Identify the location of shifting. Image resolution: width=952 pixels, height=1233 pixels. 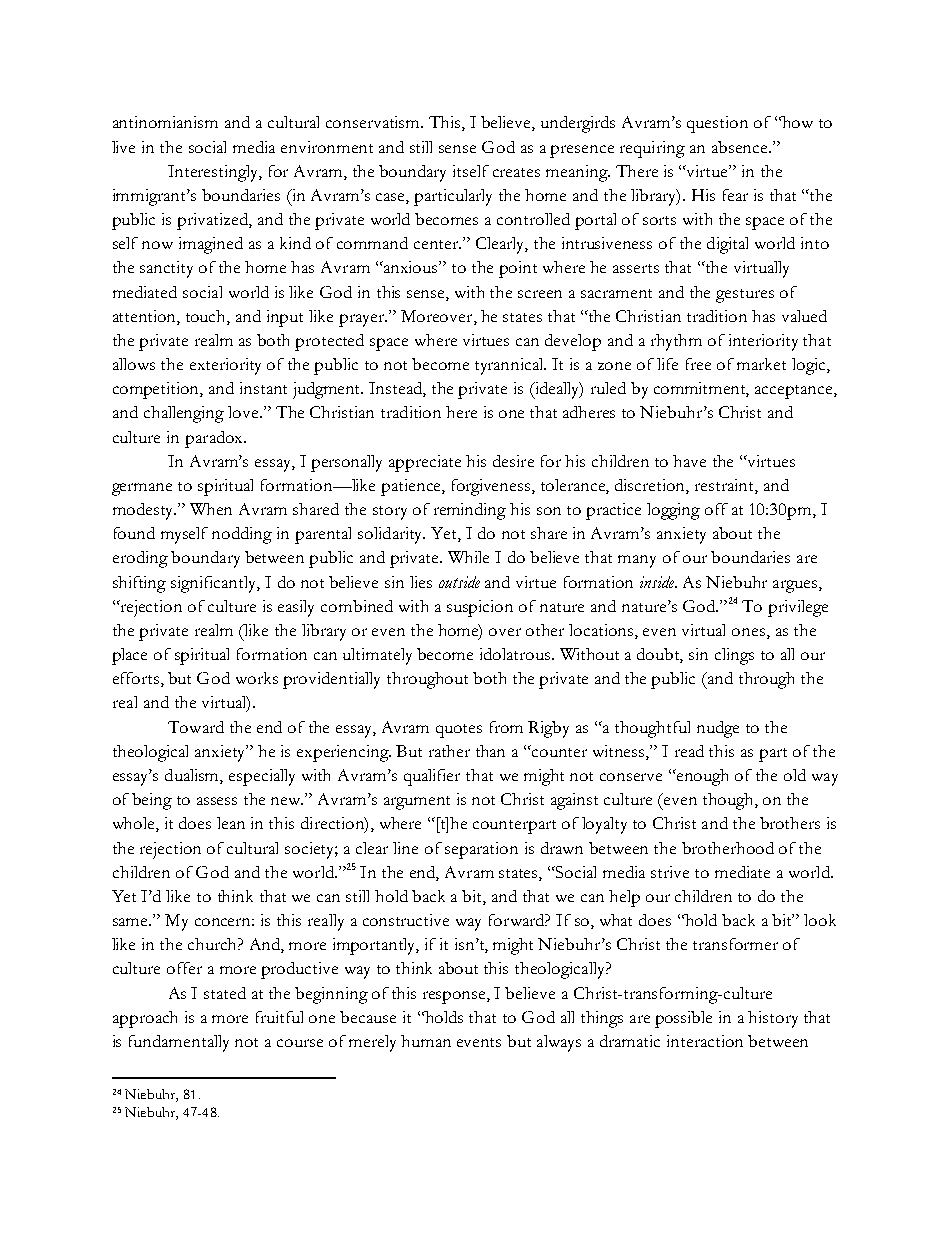
(139, 584).
